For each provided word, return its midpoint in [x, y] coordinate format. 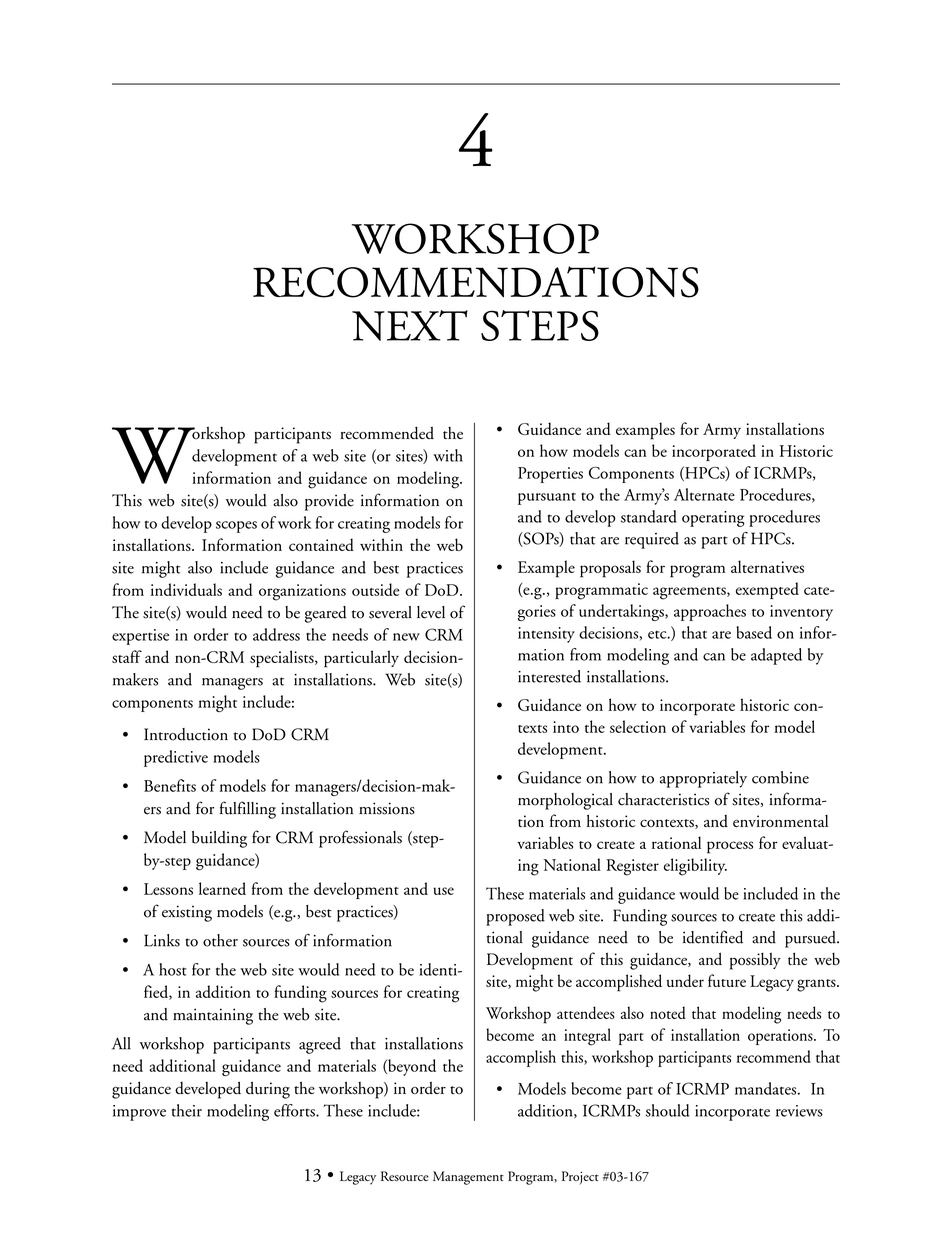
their [187, 1110]
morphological [565, 801]
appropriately [703, 779]
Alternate [704, 494]
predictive [176, 758]
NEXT [410, 325]
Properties [550, 475]
